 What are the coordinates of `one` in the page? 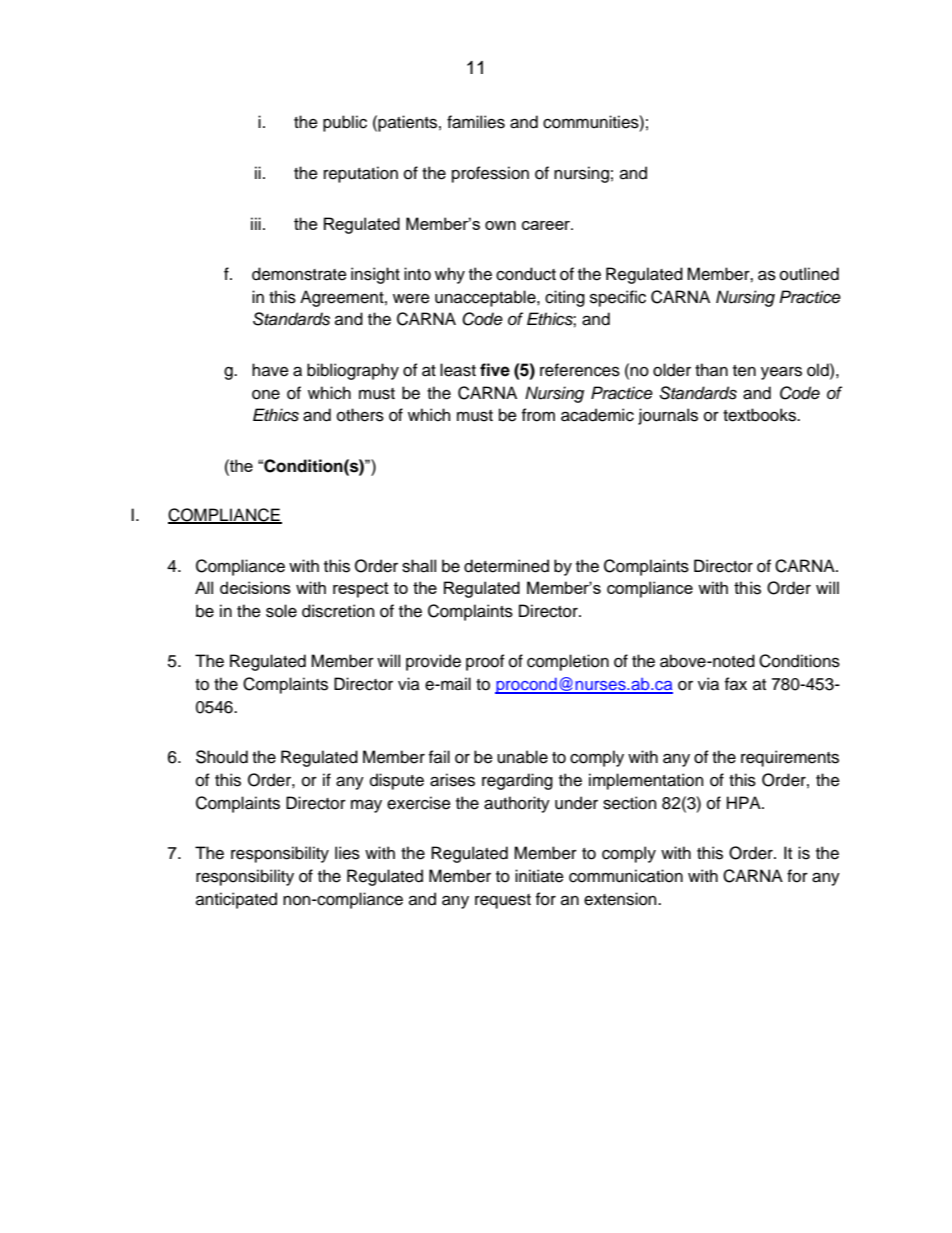 It's located at (266, 395).
